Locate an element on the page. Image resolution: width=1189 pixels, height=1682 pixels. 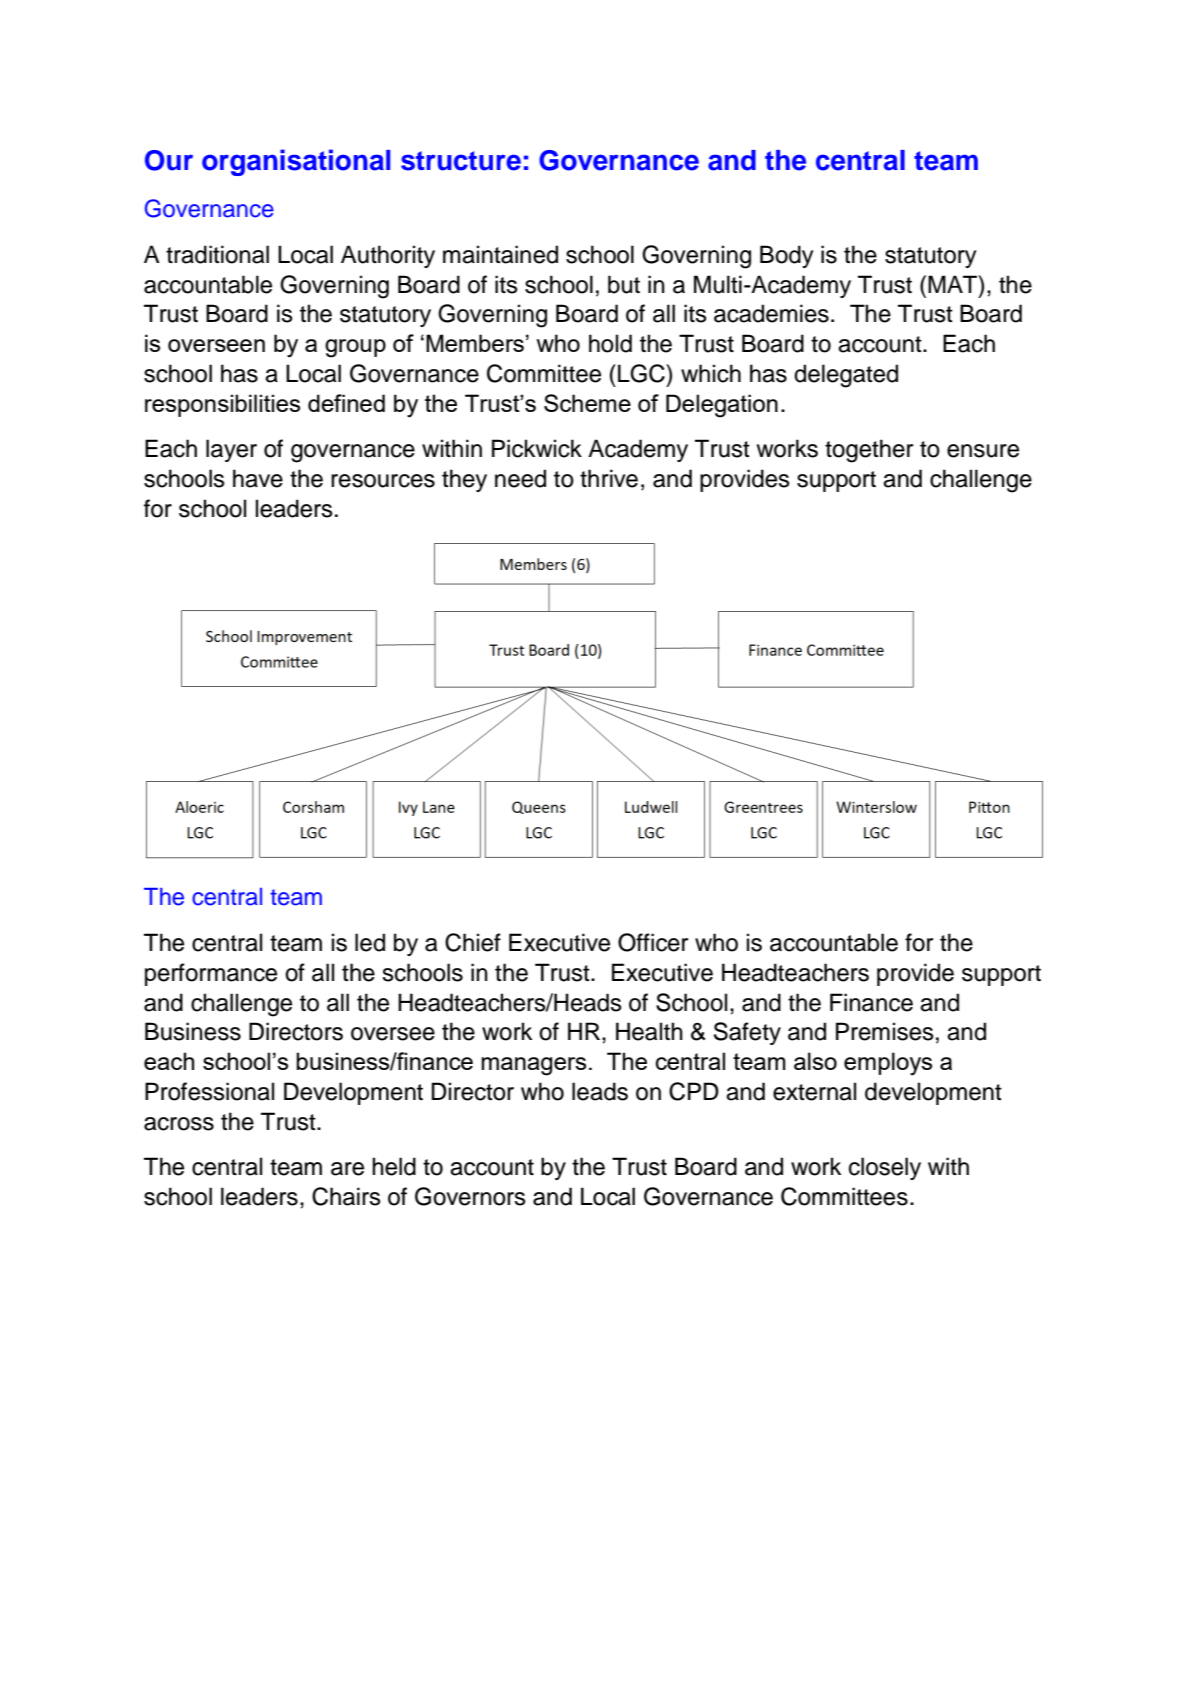
maintained is located at coordinates (500, 254).
